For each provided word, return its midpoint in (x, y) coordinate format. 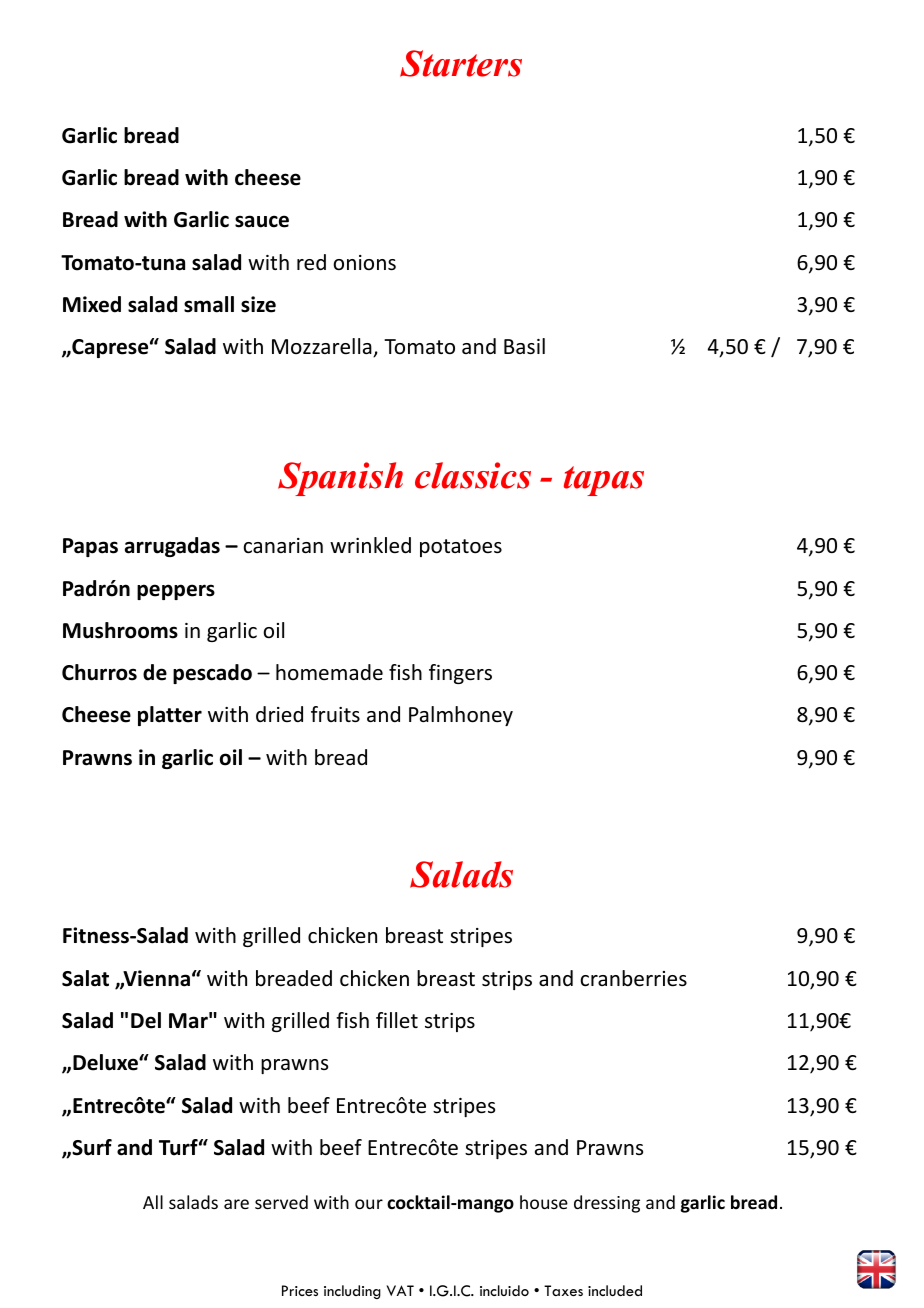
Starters (461, 63)
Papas (90, 547)
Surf (91, 1147)
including (352, 1292)
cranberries (633, 978)
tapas (604, 481)
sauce (262, 221)
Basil (524, 346)
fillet (397, 1020)
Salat (85, 978)
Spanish (340, 479)
